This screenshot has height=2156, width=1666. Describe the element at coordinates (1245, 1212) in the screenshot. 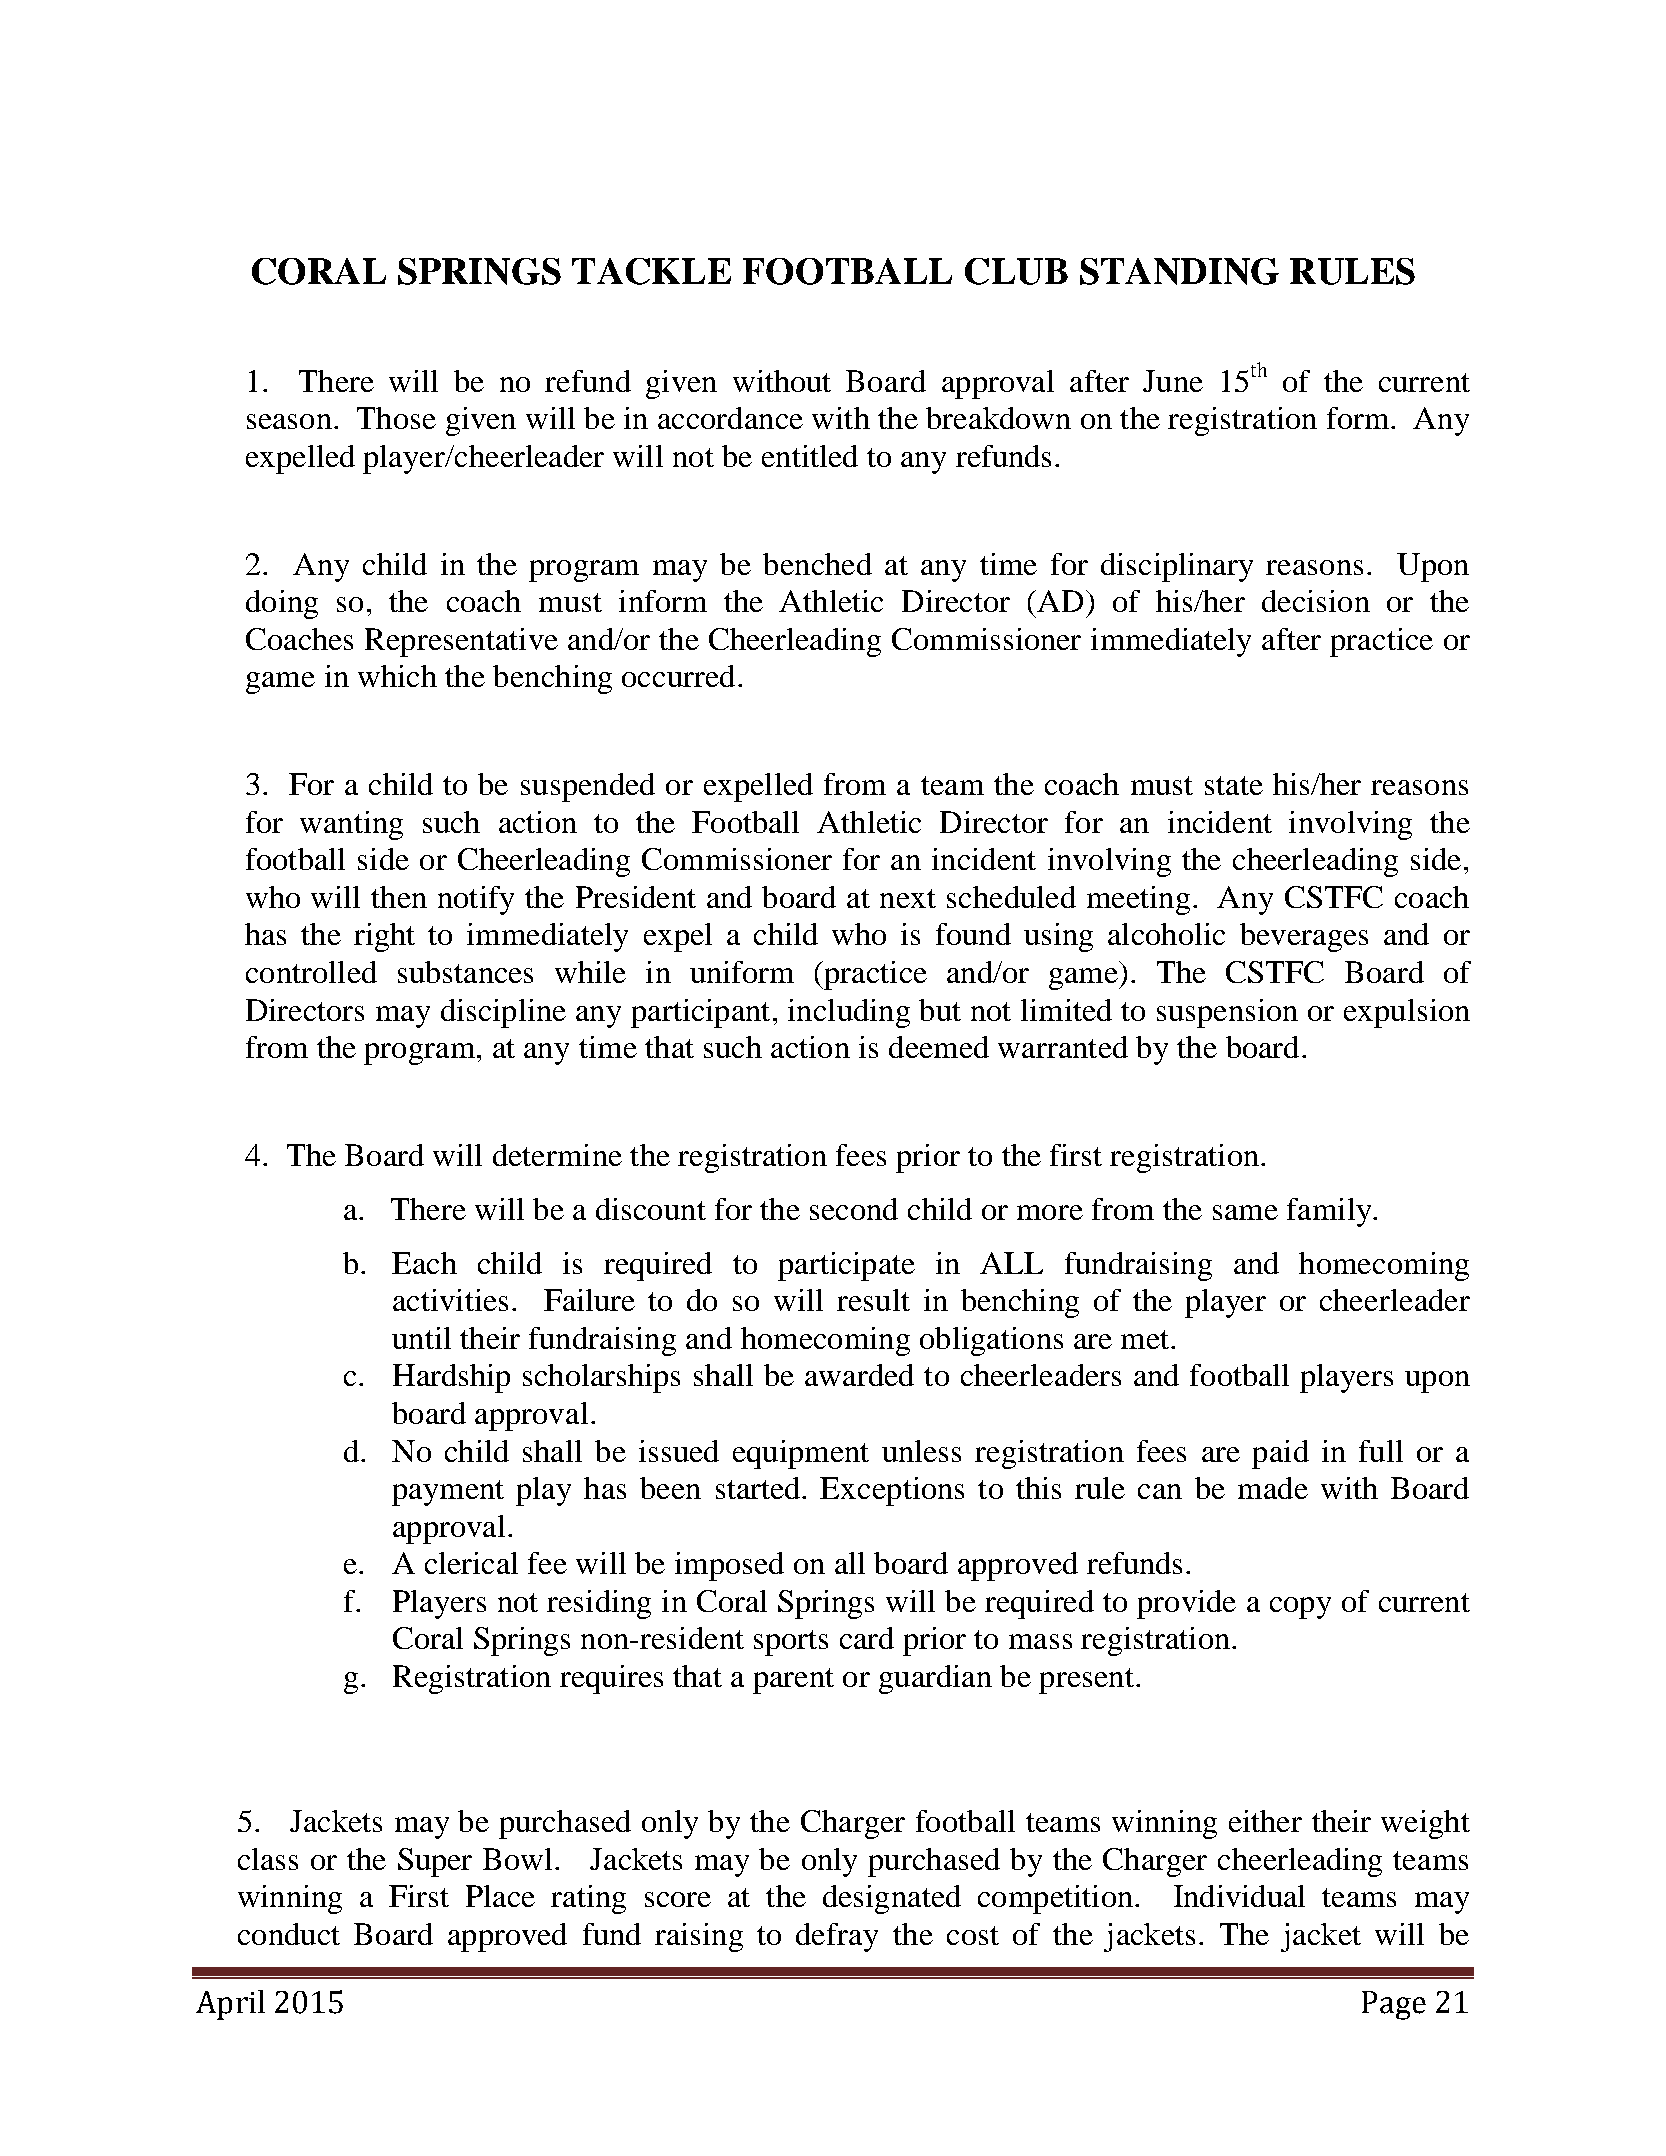

I see `same` at that location.
